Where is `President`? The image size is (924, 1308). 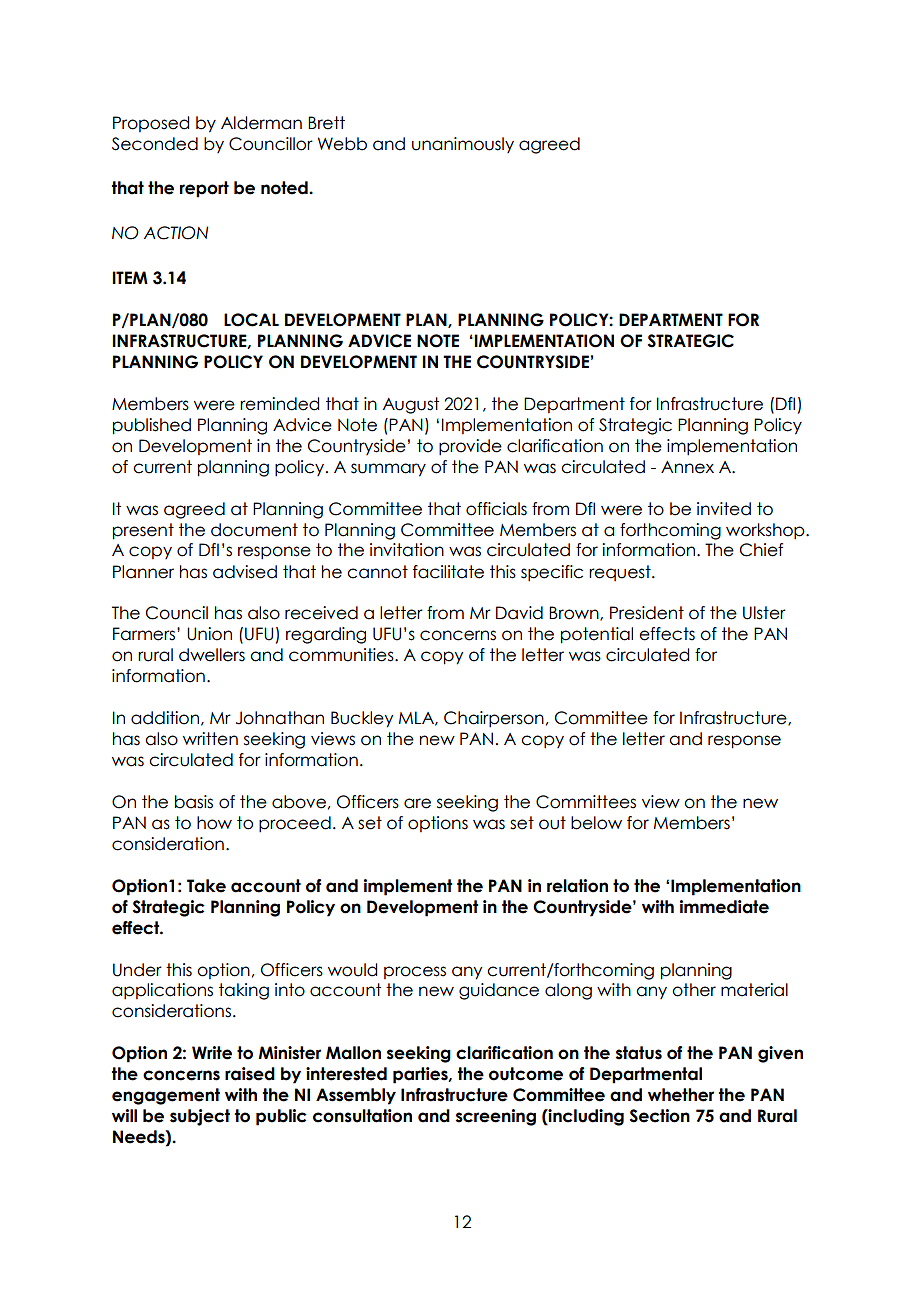
President is located at coordinates (647, 613).
